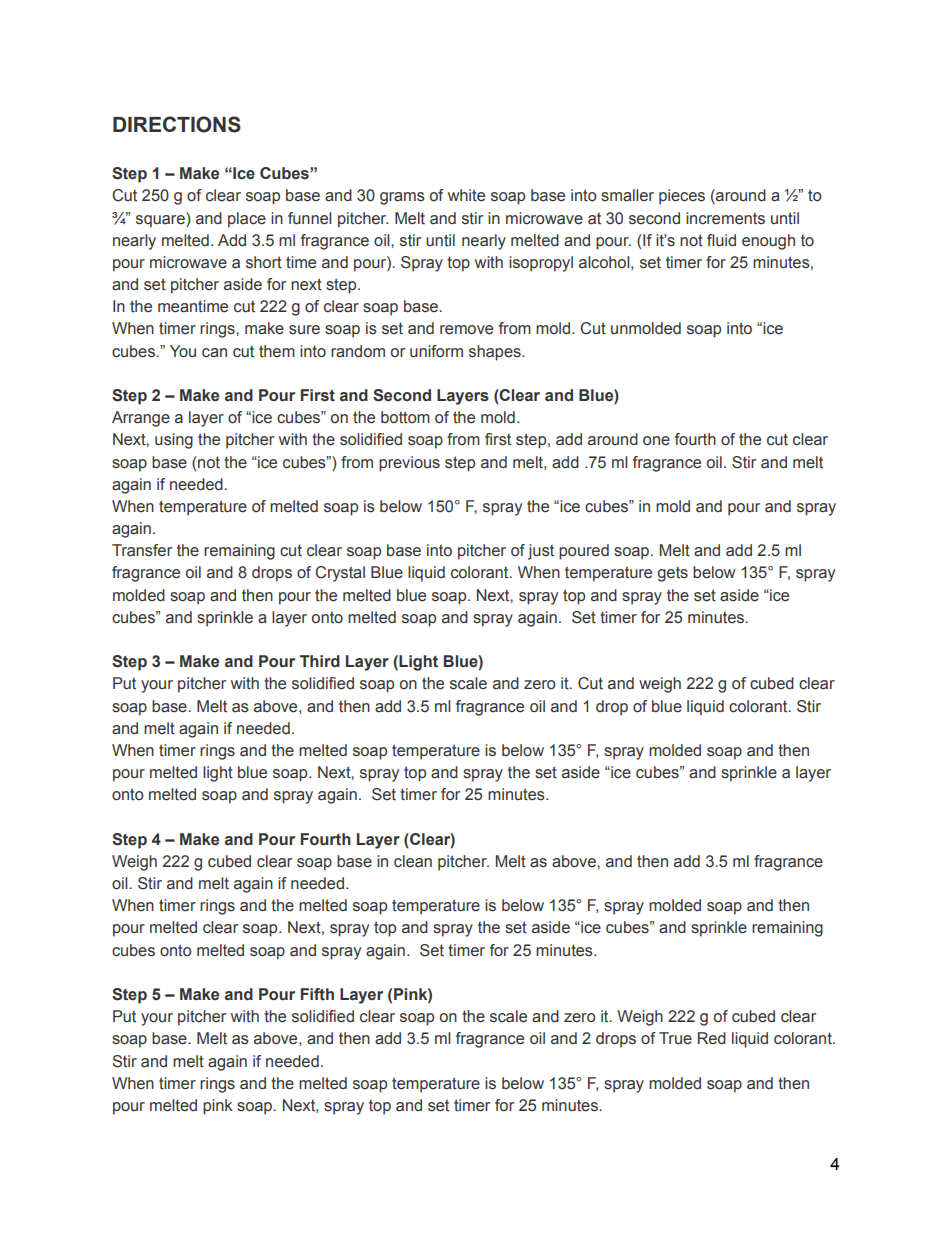  What do you see at coordinates (656, 441) in the document?
I see `one` at bounding box center [656, 441].
